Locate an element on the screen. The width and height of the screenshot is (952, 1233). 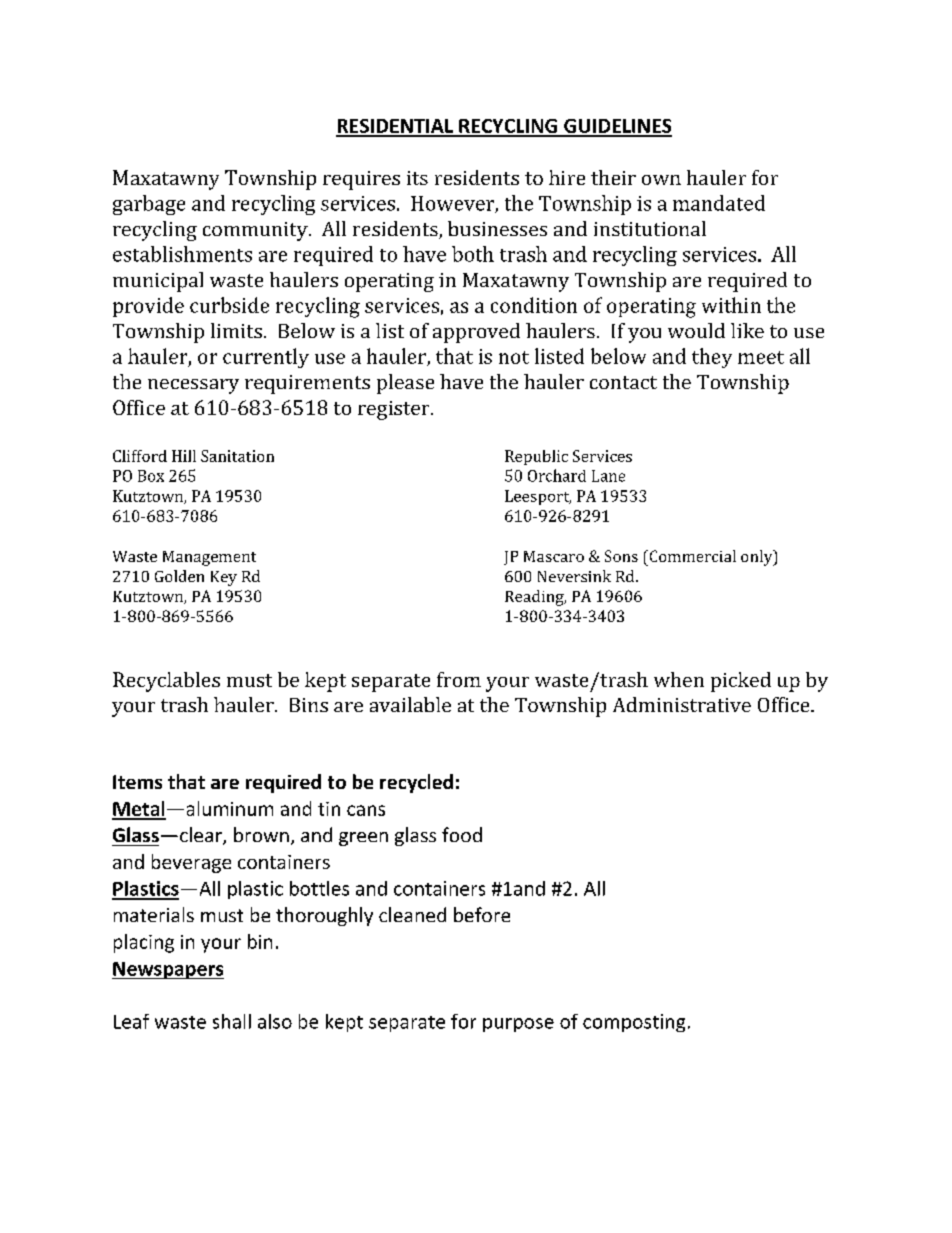
purpose is located at coordinates (518, 1025).
